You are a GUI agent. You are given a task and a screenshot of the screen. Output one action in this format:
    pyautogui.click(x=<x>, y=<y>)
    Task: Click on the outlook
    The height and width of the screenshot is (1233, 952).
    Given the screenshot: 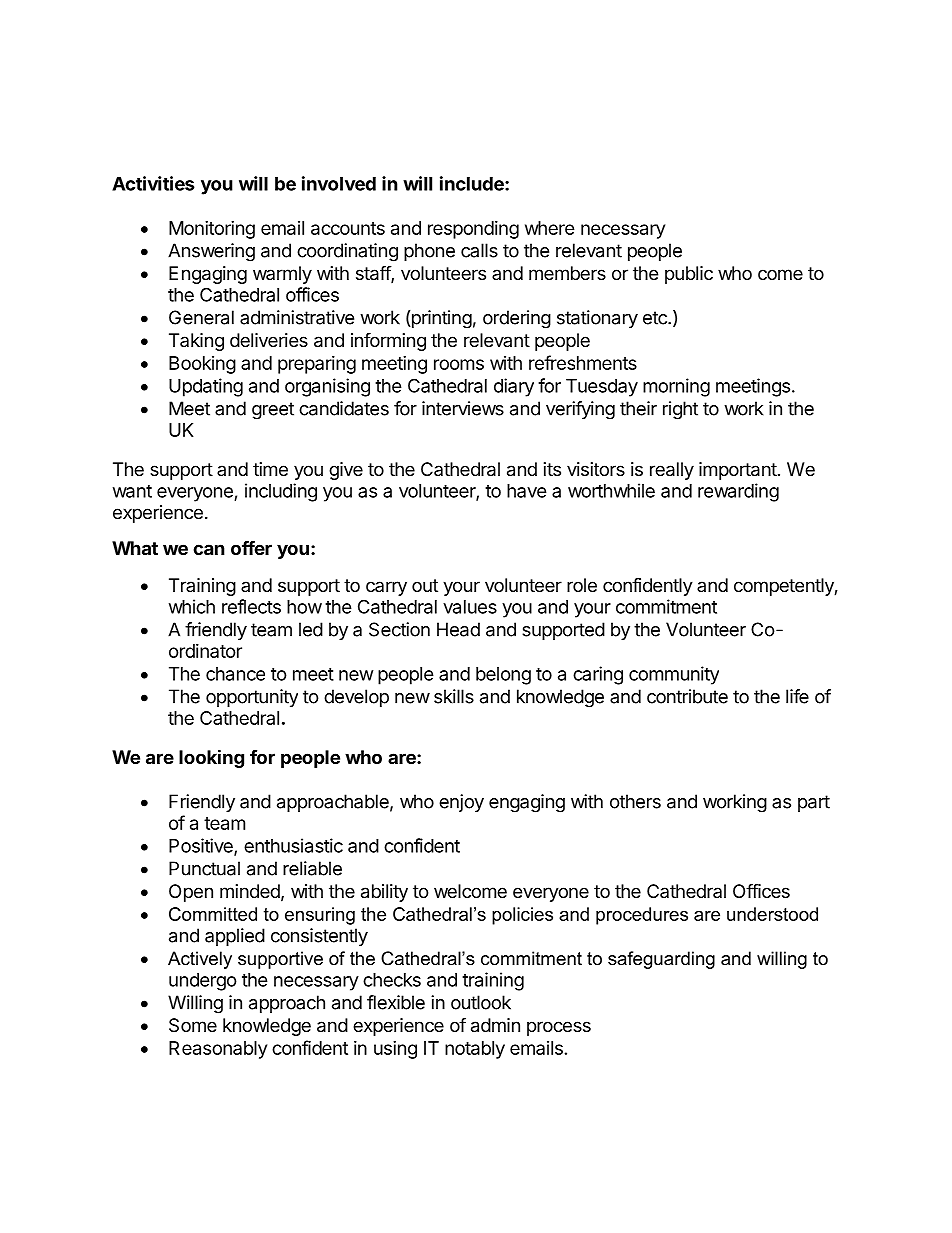 What is the action you would take?
    pyautogui.click(x=481, y=1002)
